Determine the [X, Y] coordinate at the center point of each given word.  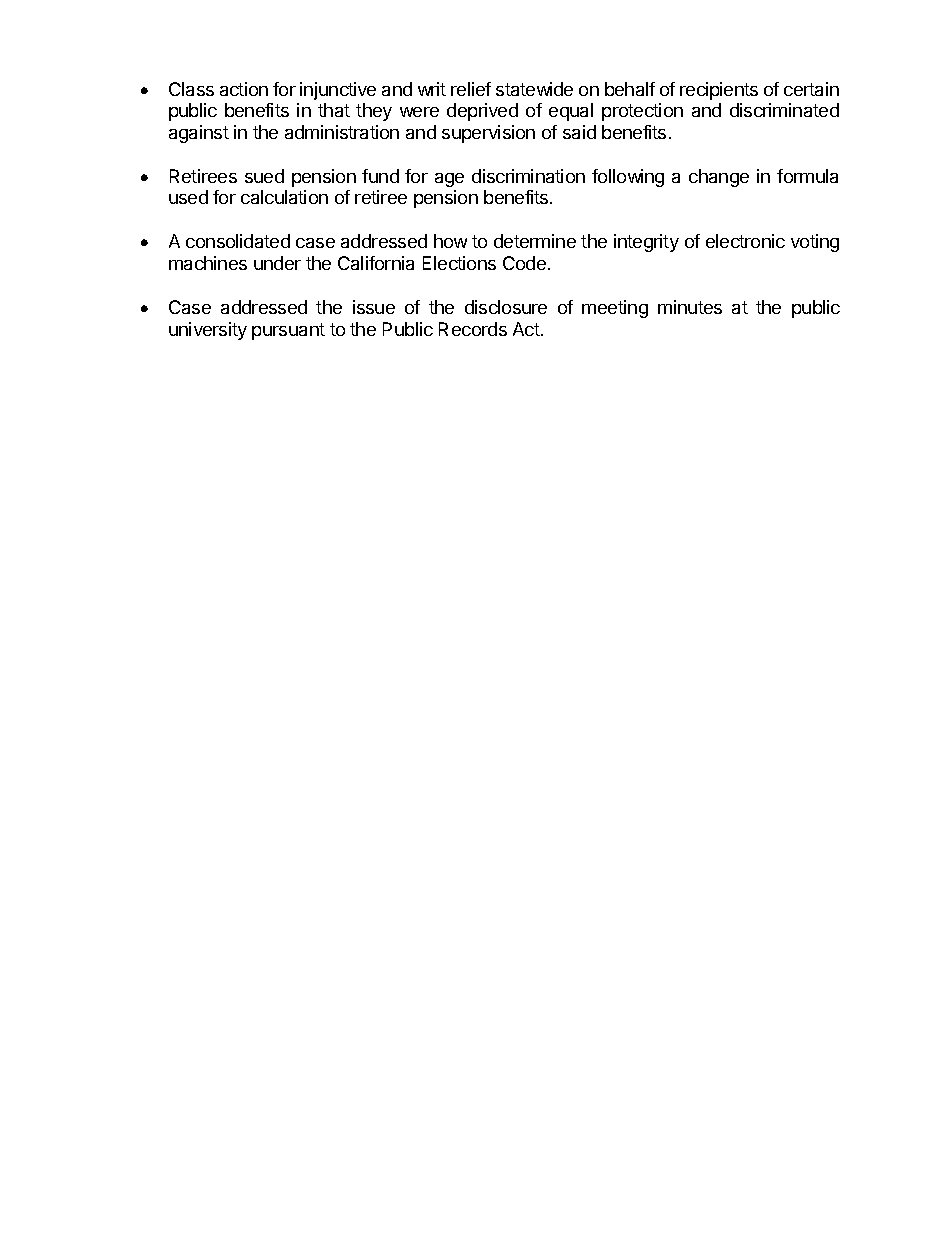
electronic [745, 241]
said [579, 132]
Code [524, 263]
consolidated [238, 241]
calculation [284, 197]
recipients [719, 91]
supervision [488, 134]
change [719, 178]
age [449, 180]
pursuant [288, 331]
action [244, 89]
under [277, 263]
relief [471, 89]
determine [535, 241]
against [199, 134]
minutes [690, 307]
